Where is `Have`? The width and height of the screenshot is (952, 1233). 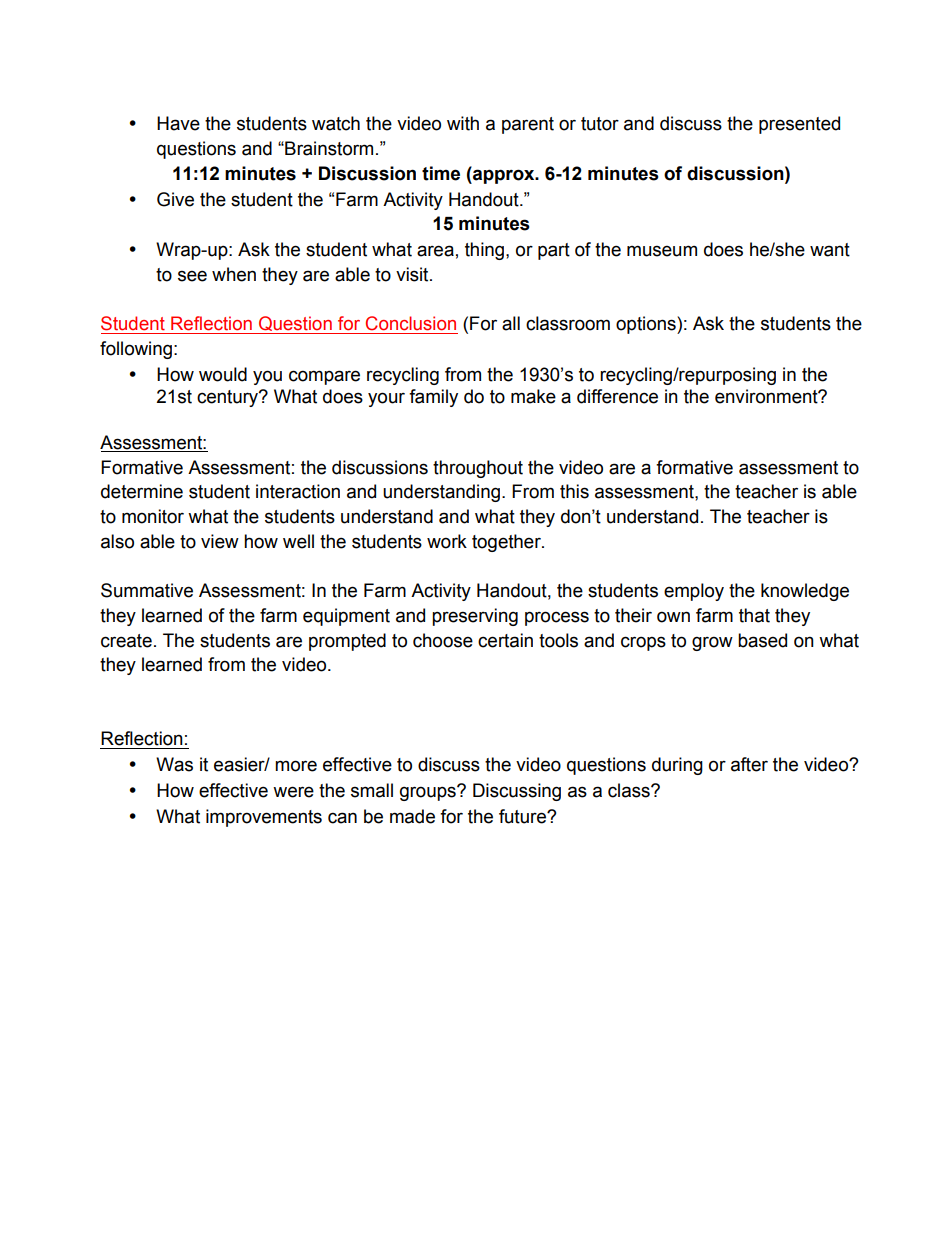
Have is located at coordinates (178, 123).
